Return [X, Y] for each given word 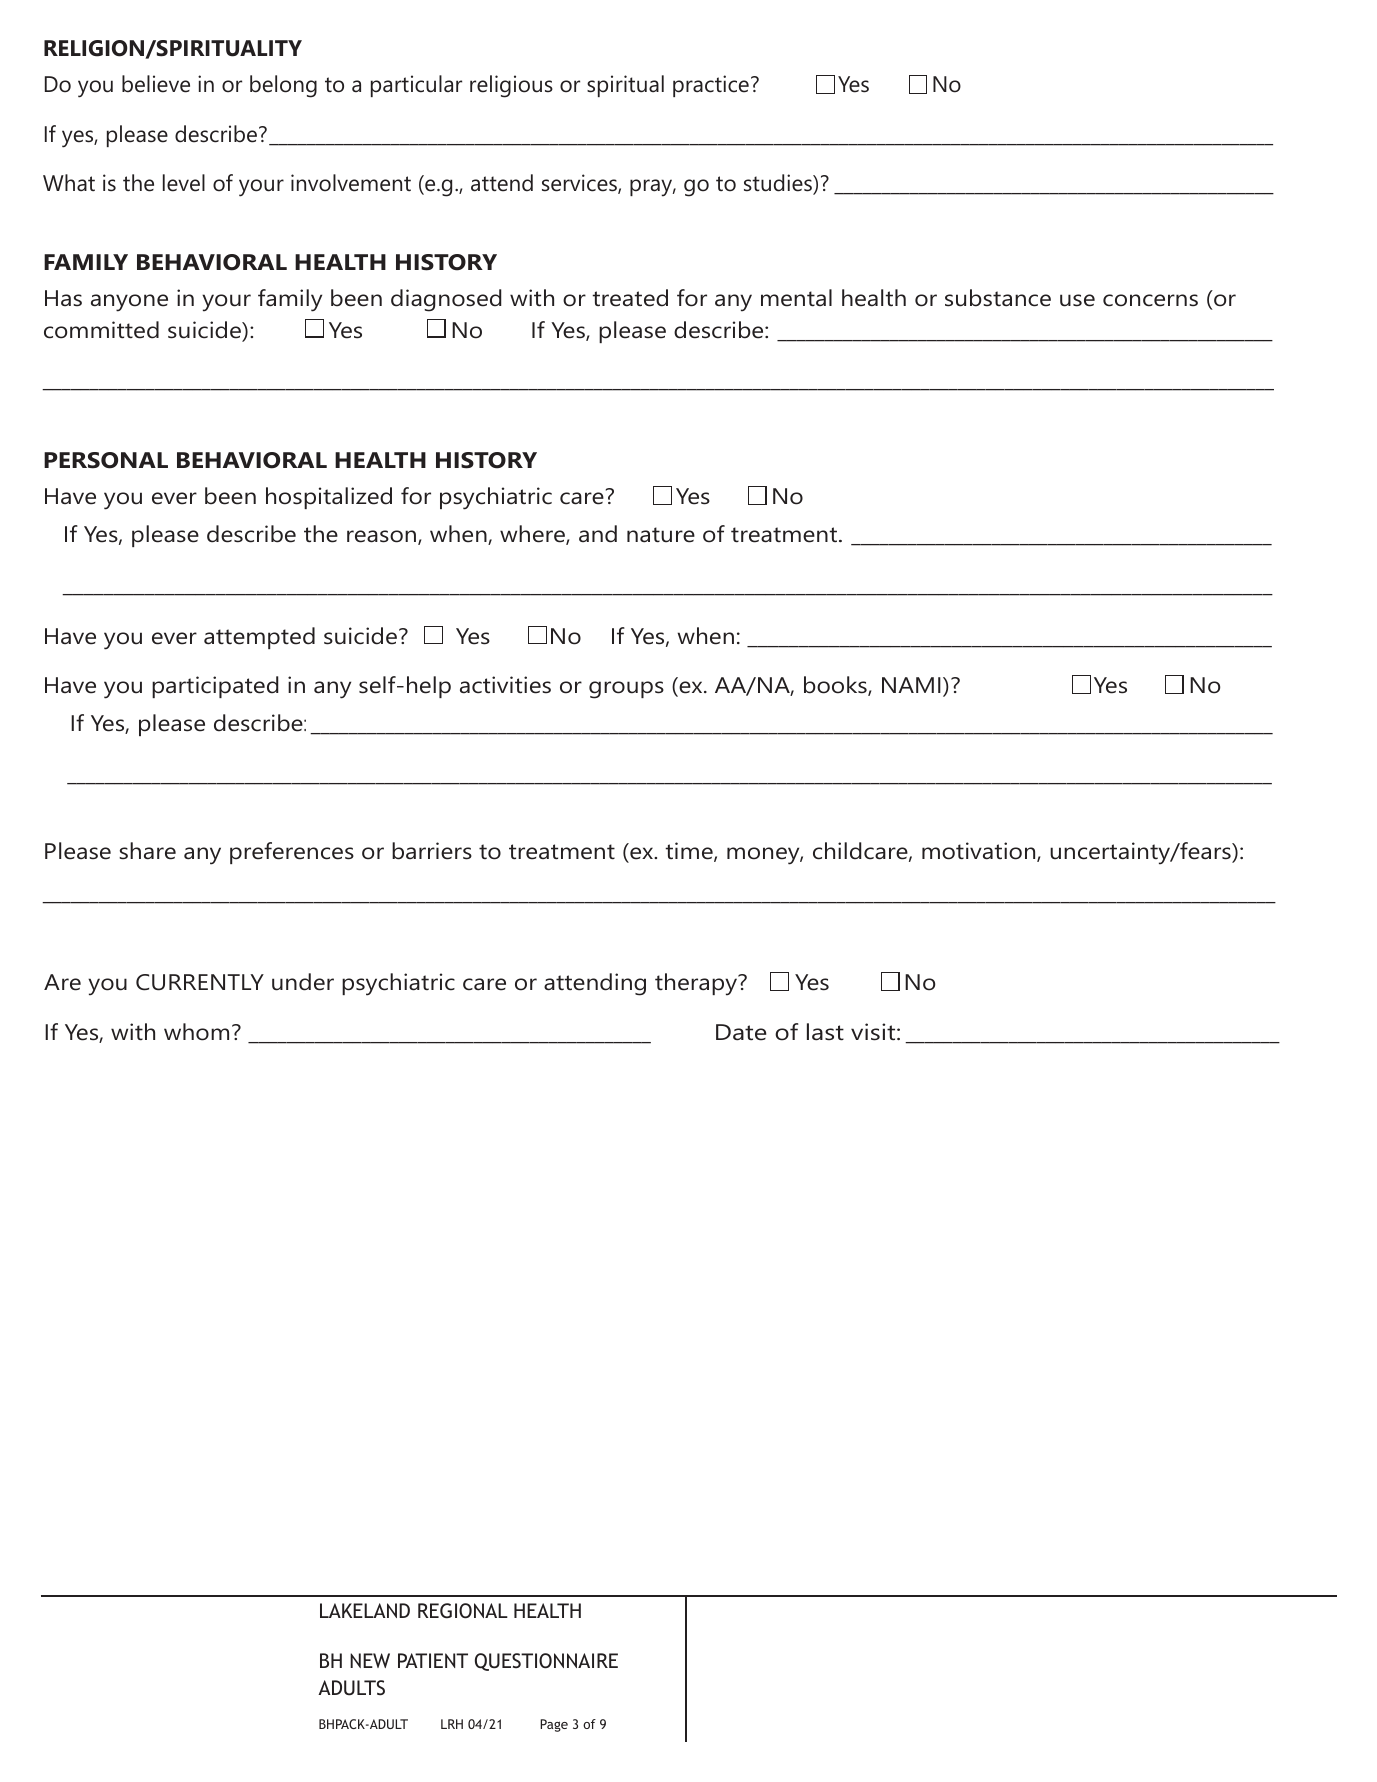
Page [554, 1725]
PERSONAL [106, 460]
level [184, 183]
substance [998, 298]
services [580, 184]
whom [196, 1032]
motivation [980, 852]
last [825, 1032]
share [147, 851]
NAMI [911, 685]
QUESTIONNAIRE [546, 1662]
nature [661, 535]
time [690, 852]
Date [741, 1032]
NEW [370, 1660]
